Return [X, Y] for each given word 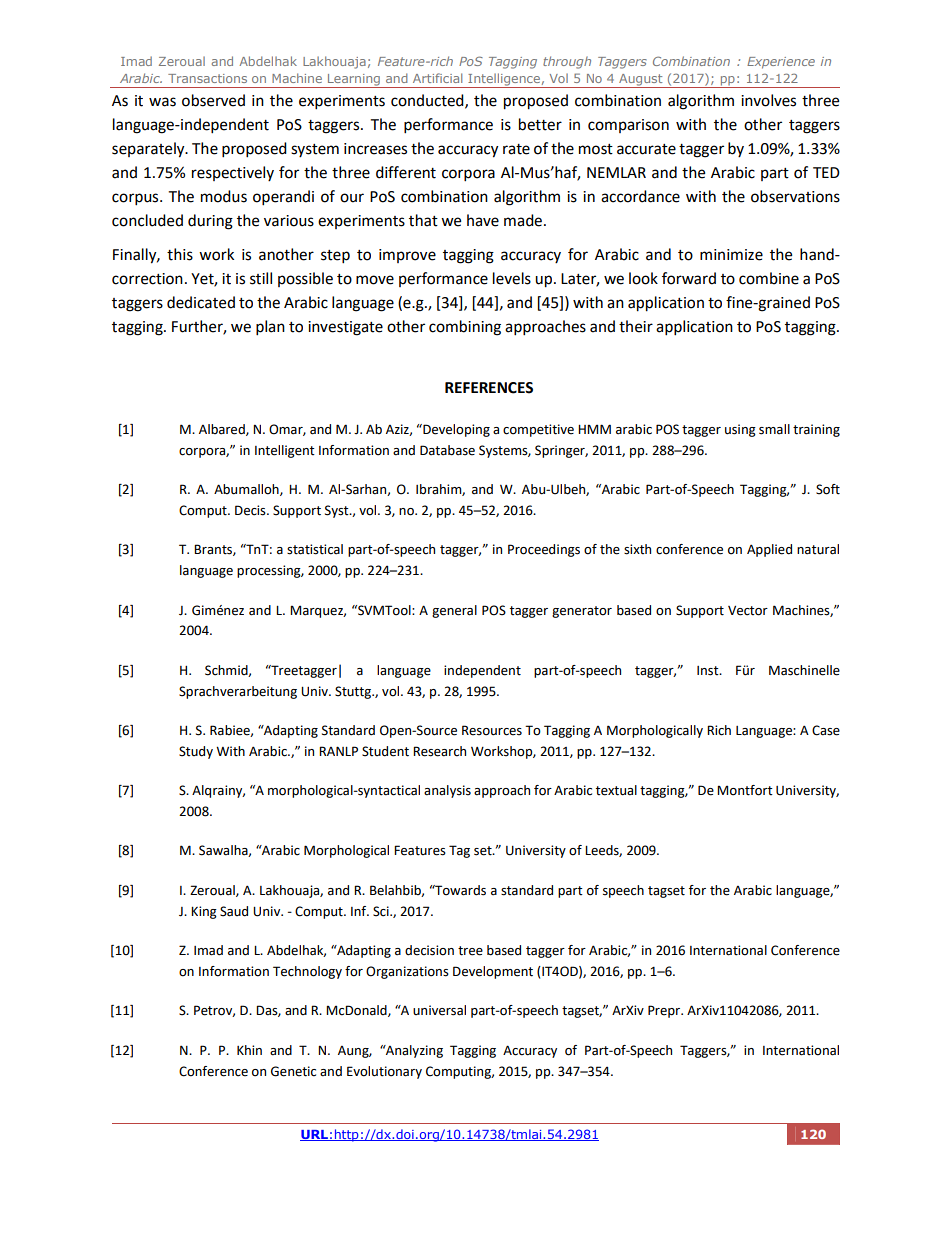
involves [768, 100]
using [740, 430]
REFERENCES [489, 388]
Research [439, 751]
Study [196, 752]
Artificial [437, 78]
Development [493, 972]
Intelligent [285, 451]
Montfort [745, 790]
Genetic [293, 1071]
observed [213, 100]
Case [826, 730]
